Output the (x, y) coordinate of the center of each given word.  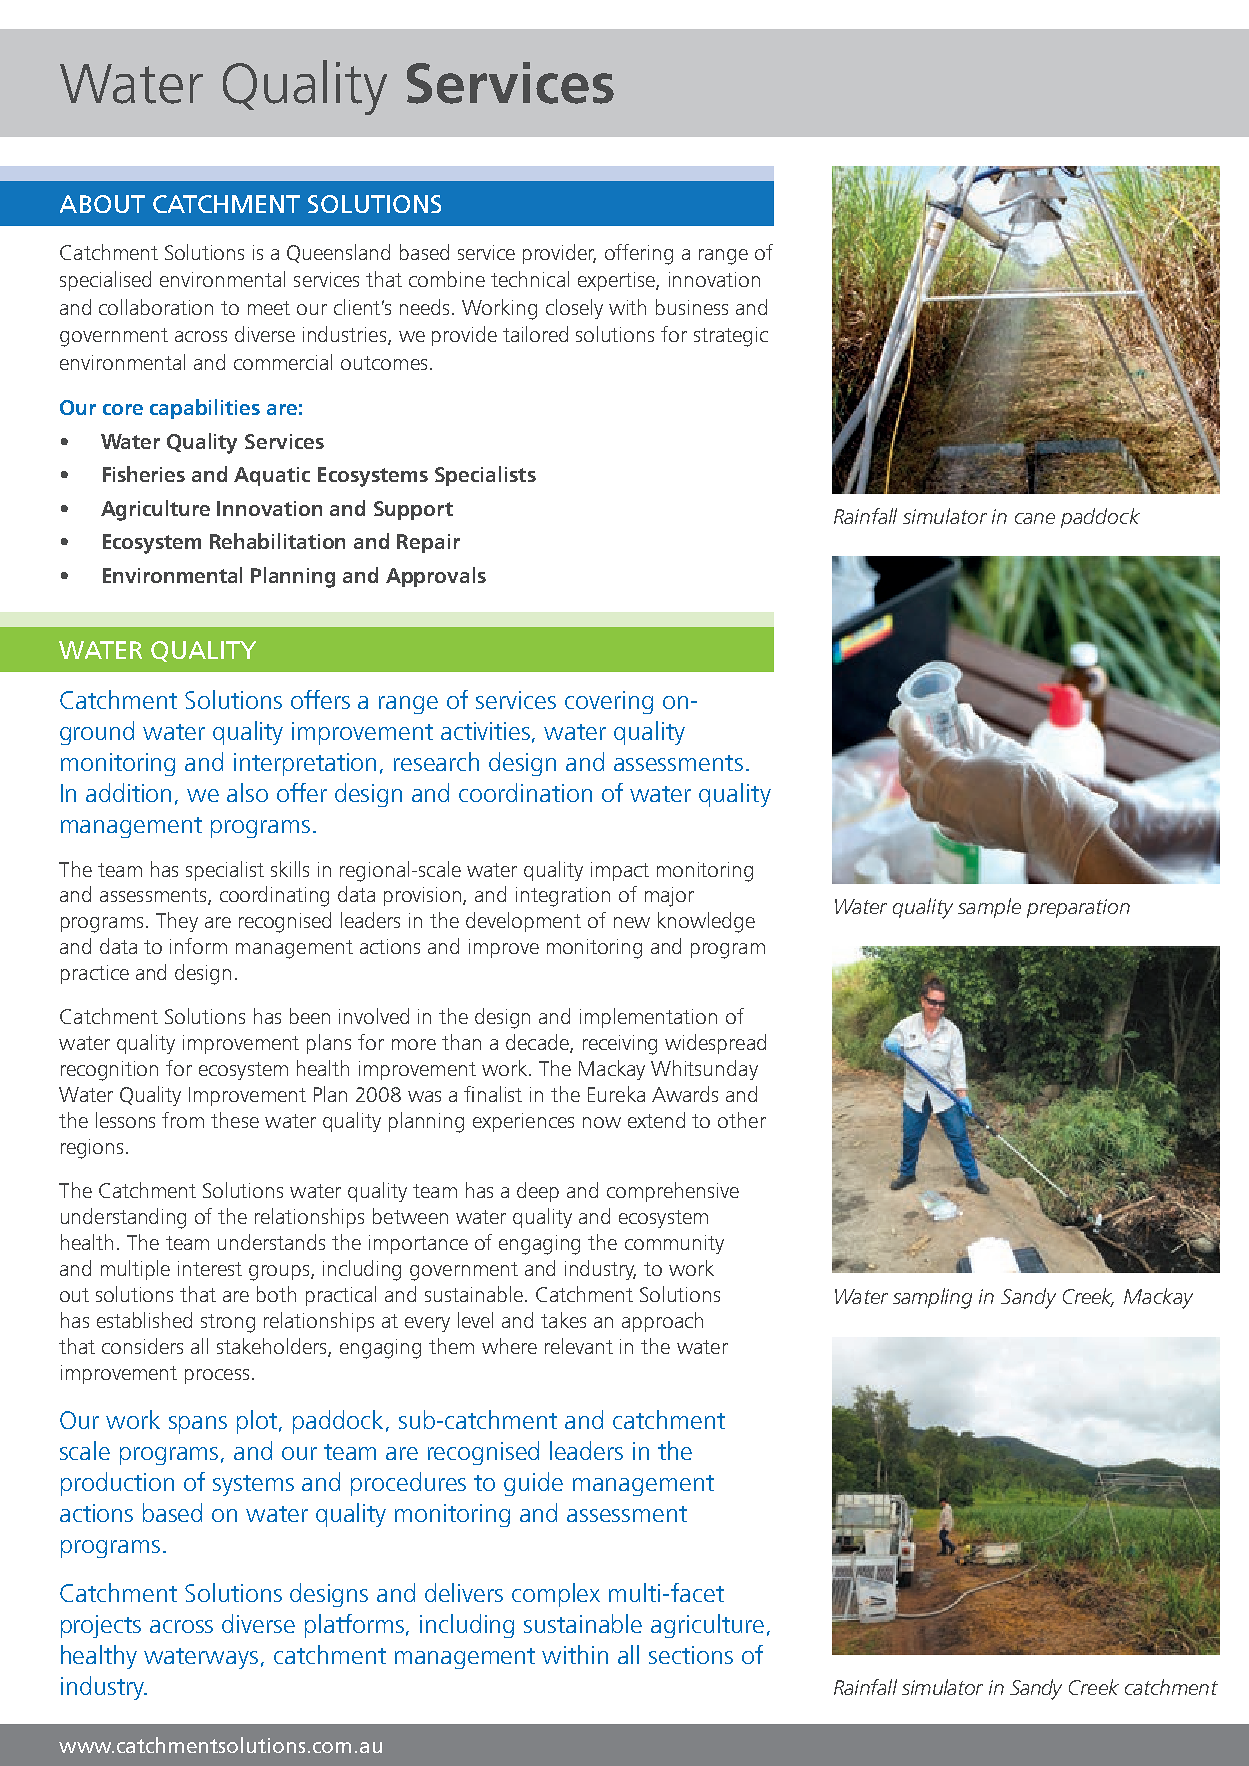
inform (198, 946)
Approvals (436, 577)
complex (556, 1595)
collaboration (156, 307)
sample (989, 908)
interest (210, 1268)
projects (101, 1626)
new (632, 922)
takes (563, 1320)
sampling (932, 1298)
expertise (617, 281)
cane (1035, 518)
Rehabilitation (277, 541)
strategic (731, 337)
